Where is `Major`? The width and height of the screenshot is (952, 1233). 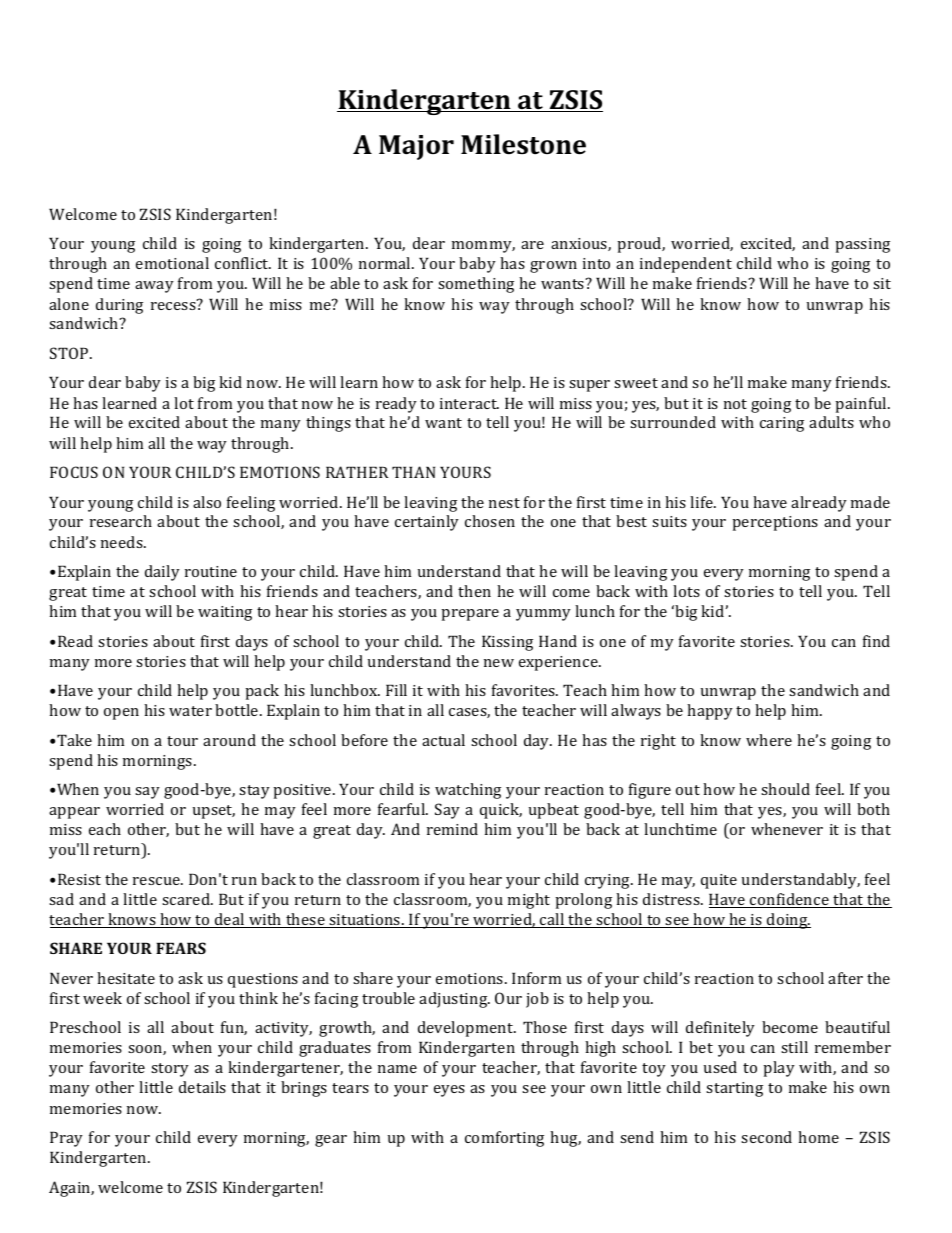
Major is located at coordinates (416, 147).
